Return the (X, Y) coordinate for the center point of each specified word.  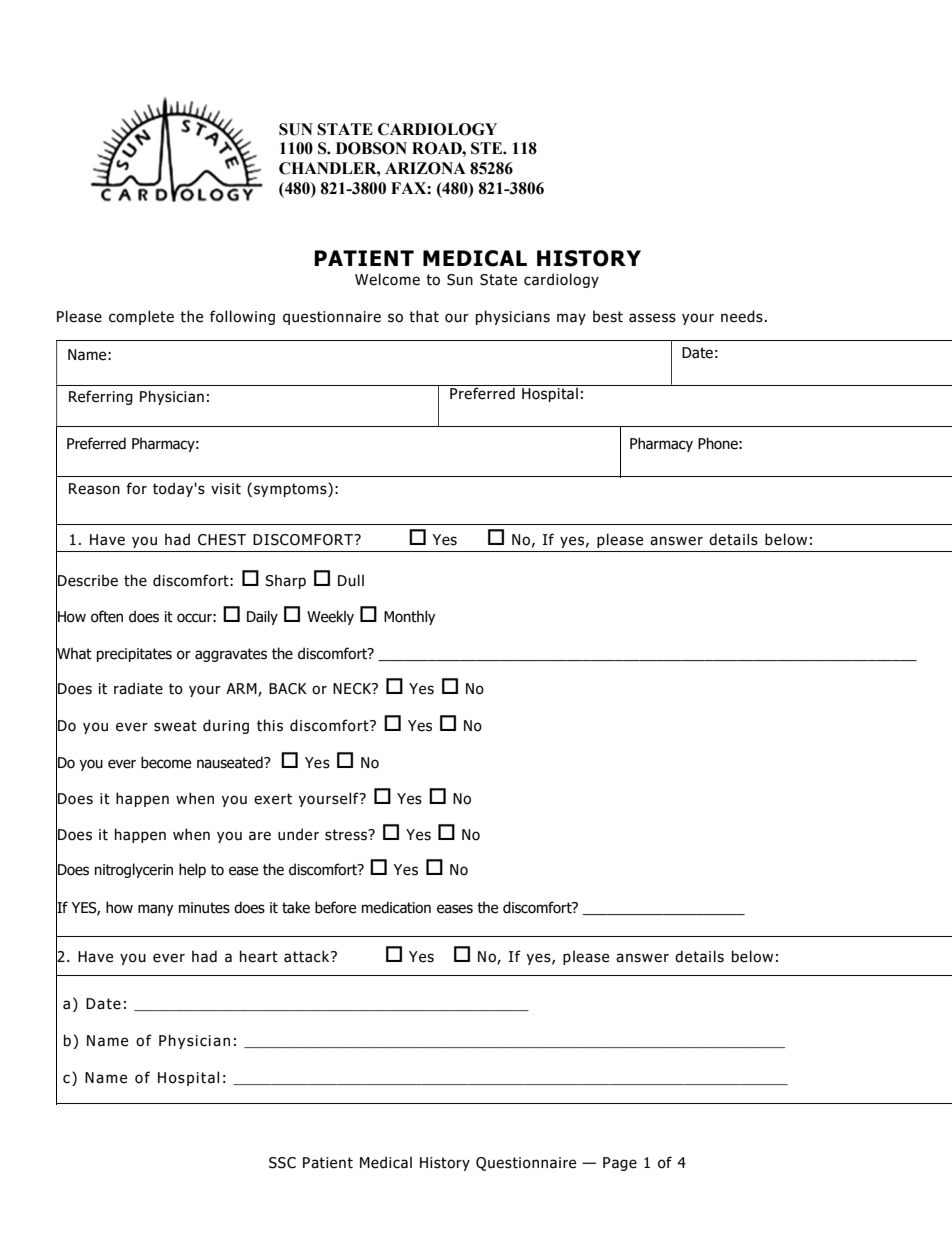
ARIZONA (425, 168)
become (166, 762)
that (424, 316)
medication (396, 907)
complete (141, 317)
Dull (351, 580)
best (608, 316)
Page (620, 1164)
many (156, 910)
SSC (282, 1163)
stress (347, 835)
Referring (101, 397)
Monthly (410, 617)
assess (652, 318)
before (335, 907)
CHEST (222, 540)
